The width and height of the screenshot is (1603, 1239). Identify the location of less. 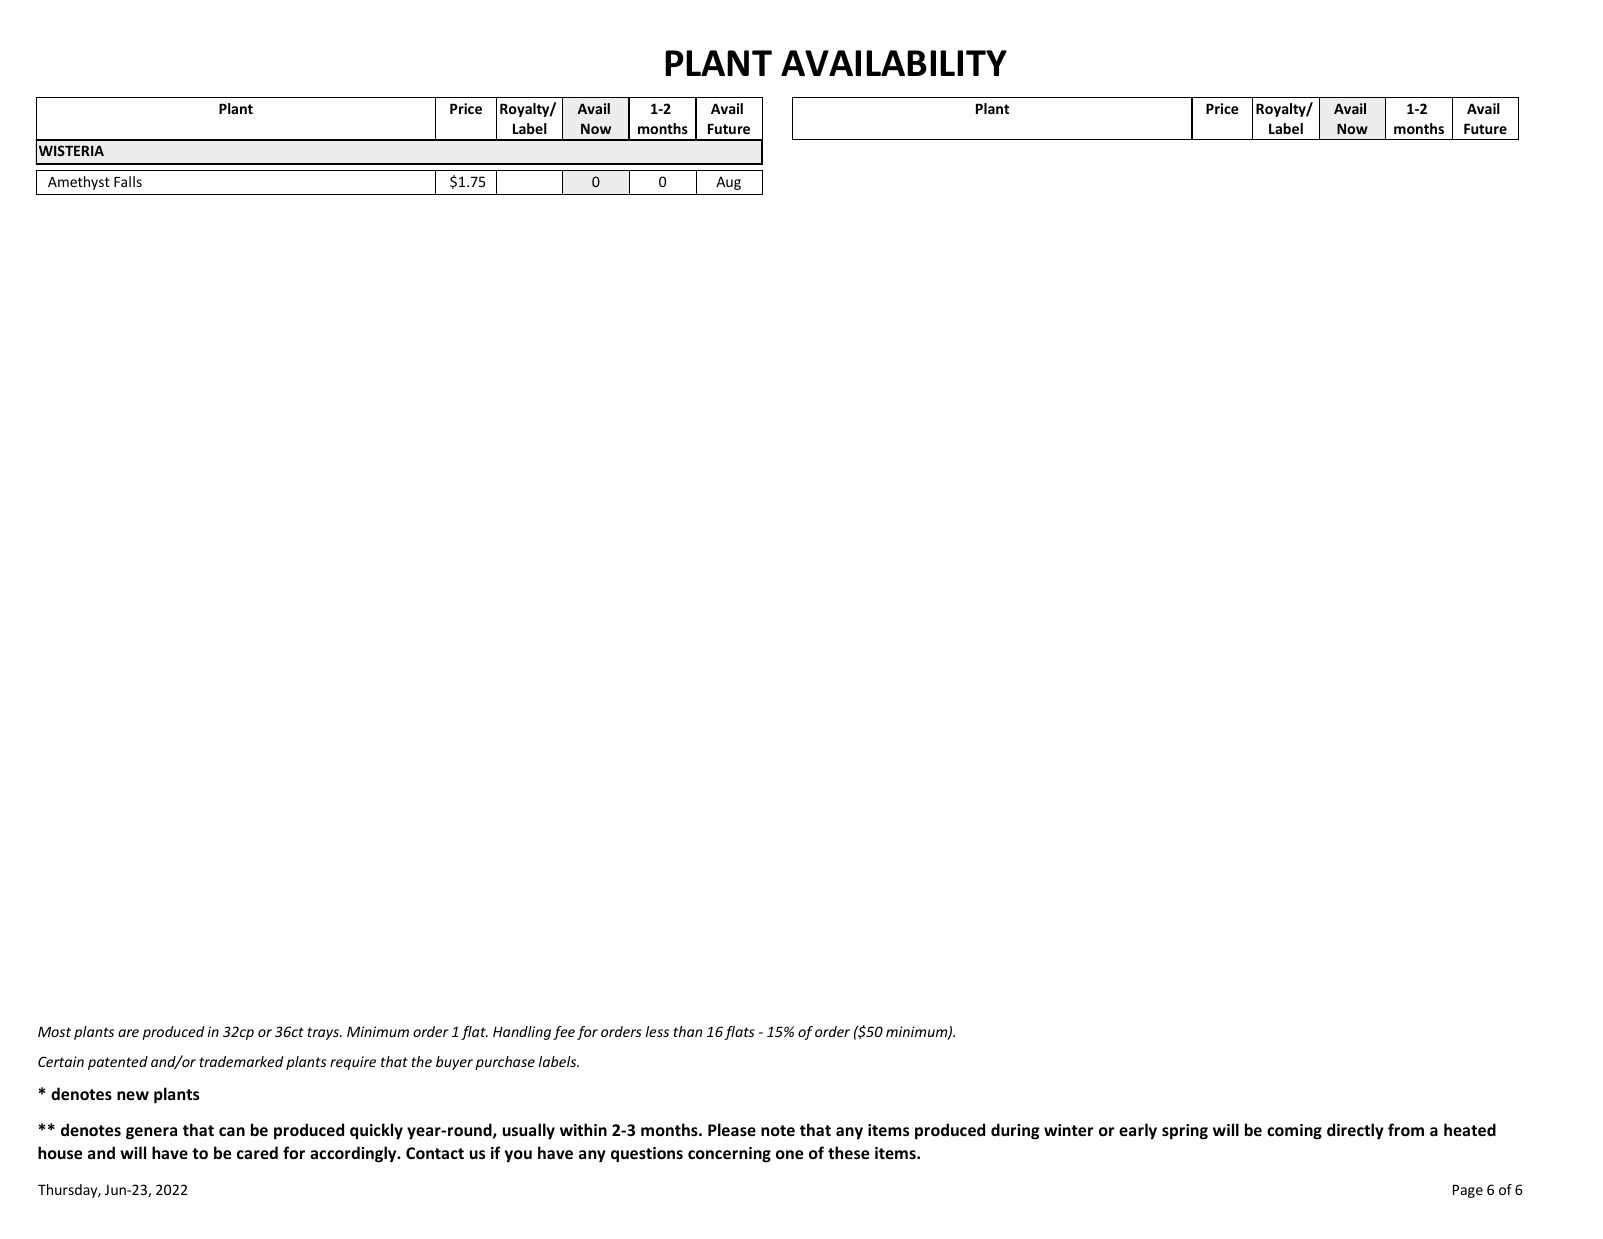
(657, 1031).
